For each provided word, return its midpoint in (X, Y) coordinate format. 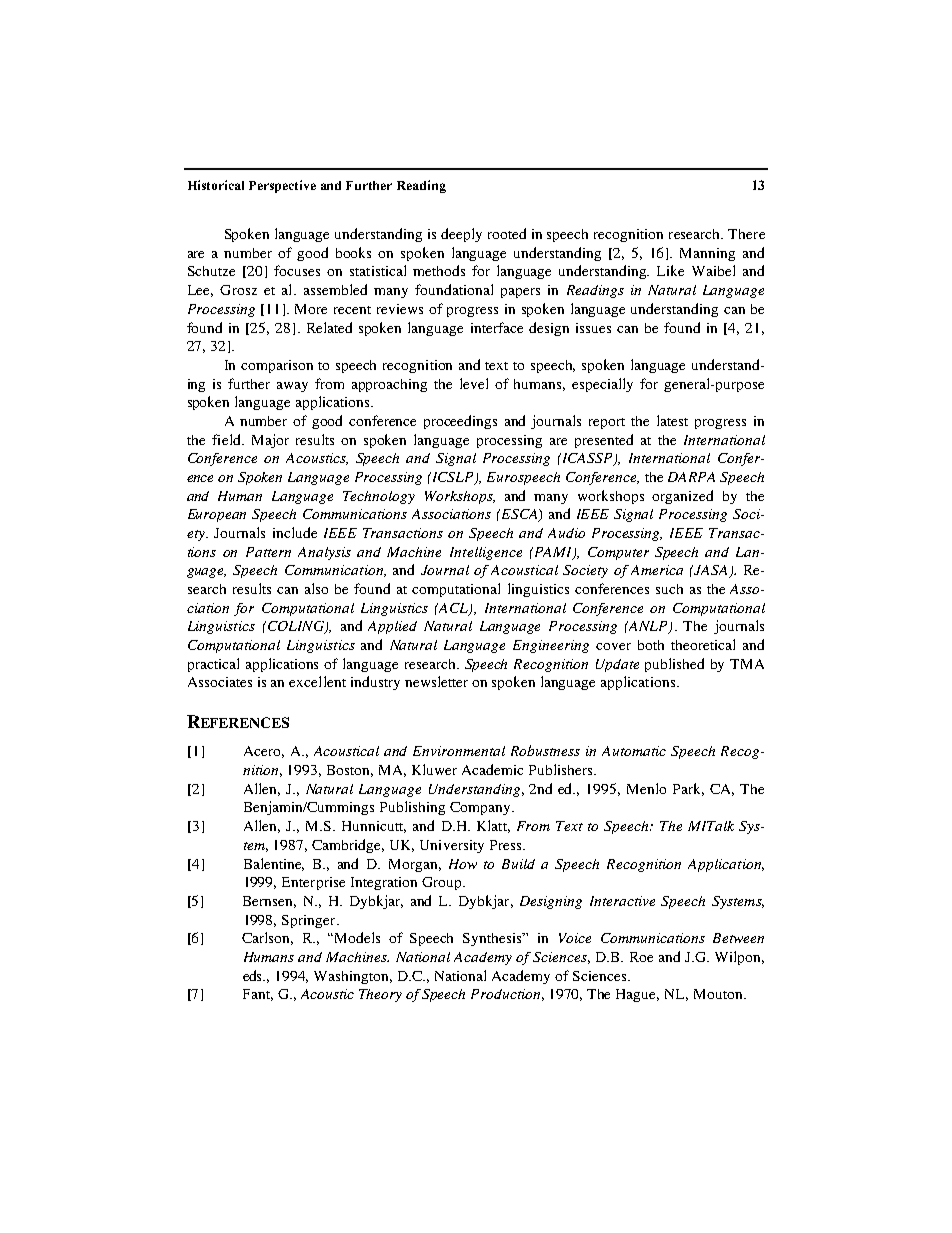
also (316, 588)
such (669, 589)
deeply (461, 235)
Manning (707, 254)
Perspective (282, 186)
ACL (454, 609)
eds (254, 975)
